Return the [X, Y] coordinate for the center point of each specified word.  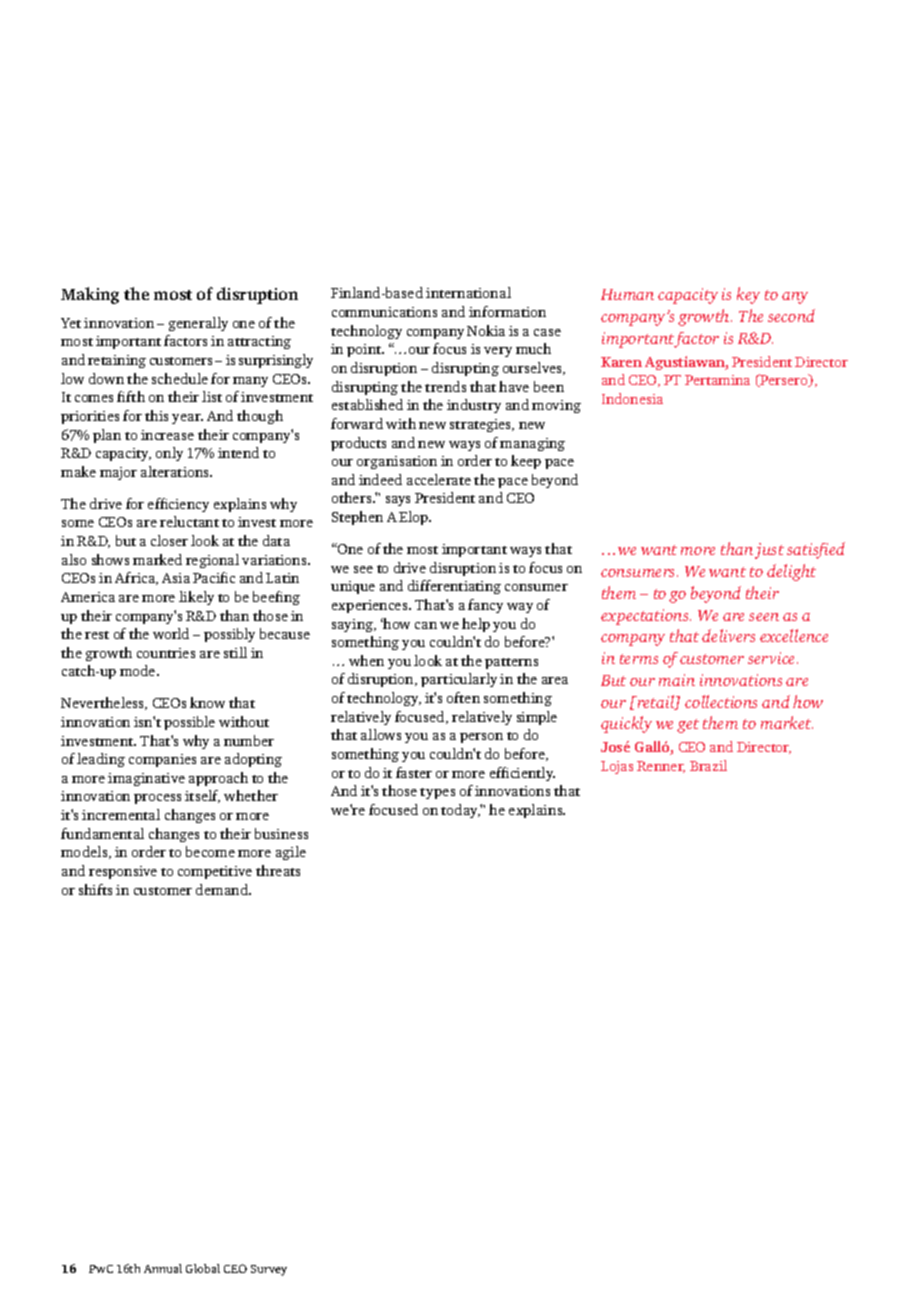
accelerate [439, 479]
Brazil [708, 765]
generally [198, 324]
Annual [163, 1268]
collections [721, 701]
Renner [661, 767]
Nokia [486, 330]
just [769, 551]
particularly [459, 680]
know [207, 702]
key [748, 295]
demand [223, 889]
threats [278, 870]
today [461, 811]
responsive [123, 872]
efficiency [178, 505]
